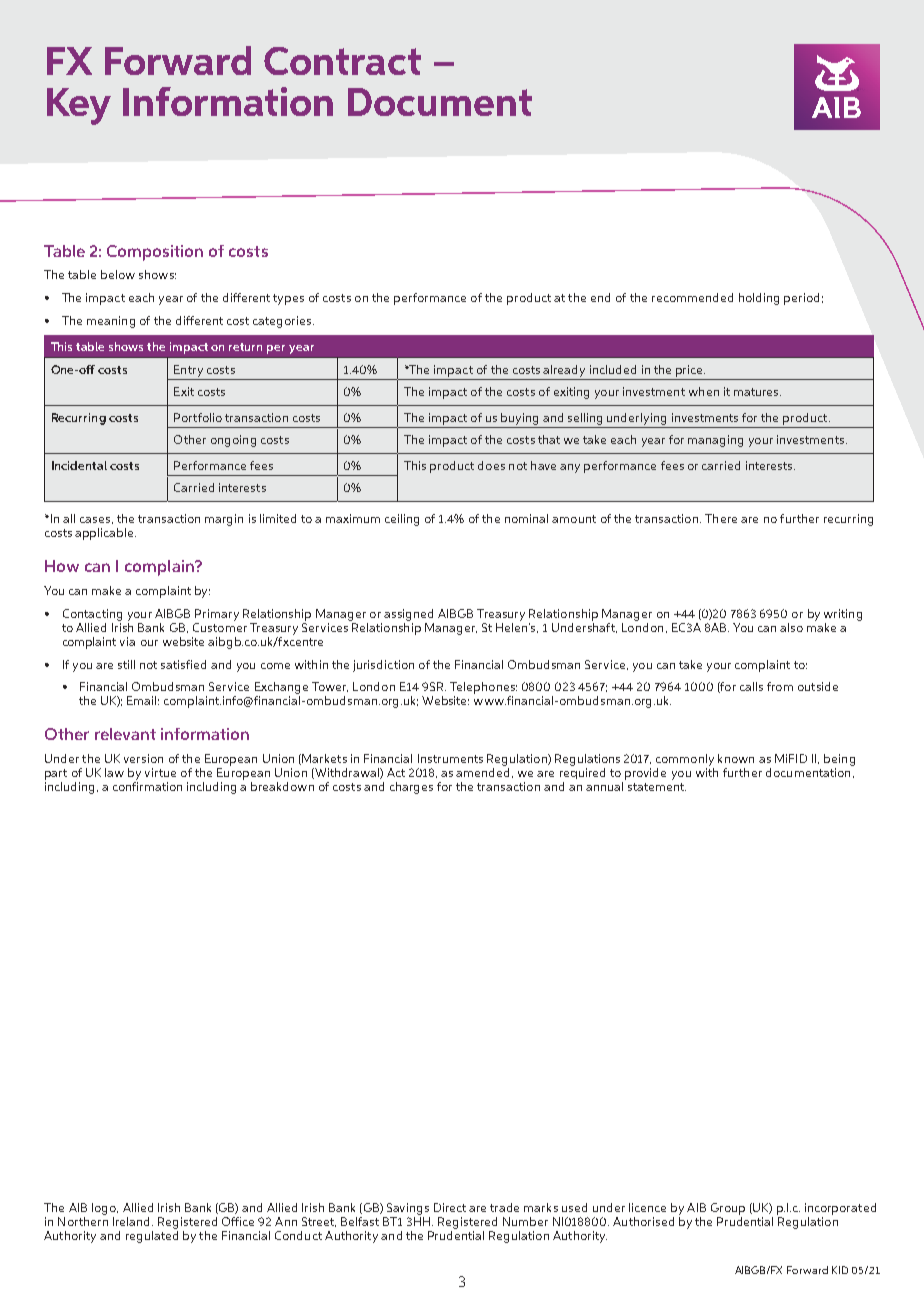  What do you see at coordinates (411, 788) in the image?
I see `charges` at bounding box center [411, 788].
